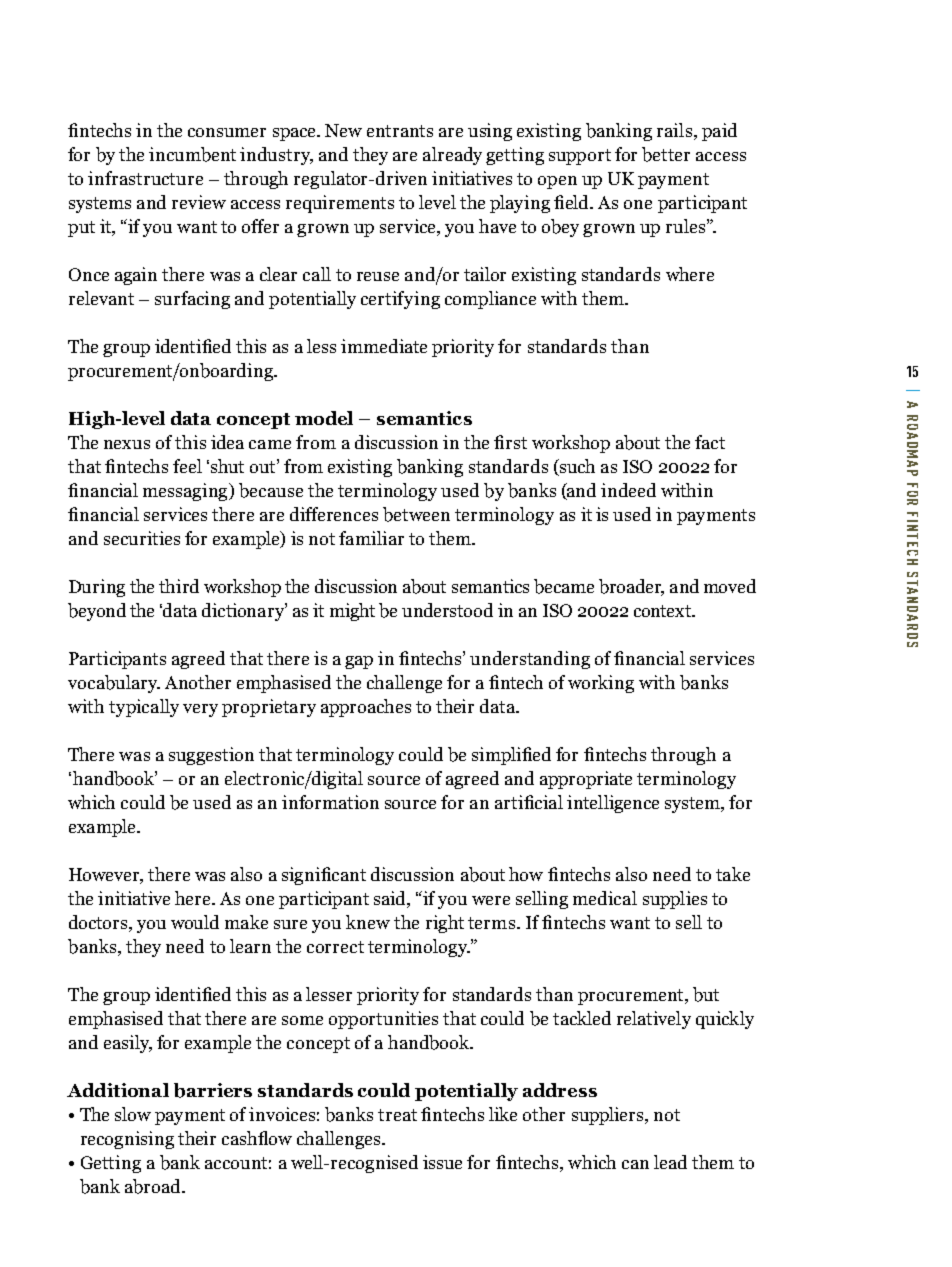 The width and height of the screenshot is (952, 1267). I want to click on surfacing, so click(192, 300).
